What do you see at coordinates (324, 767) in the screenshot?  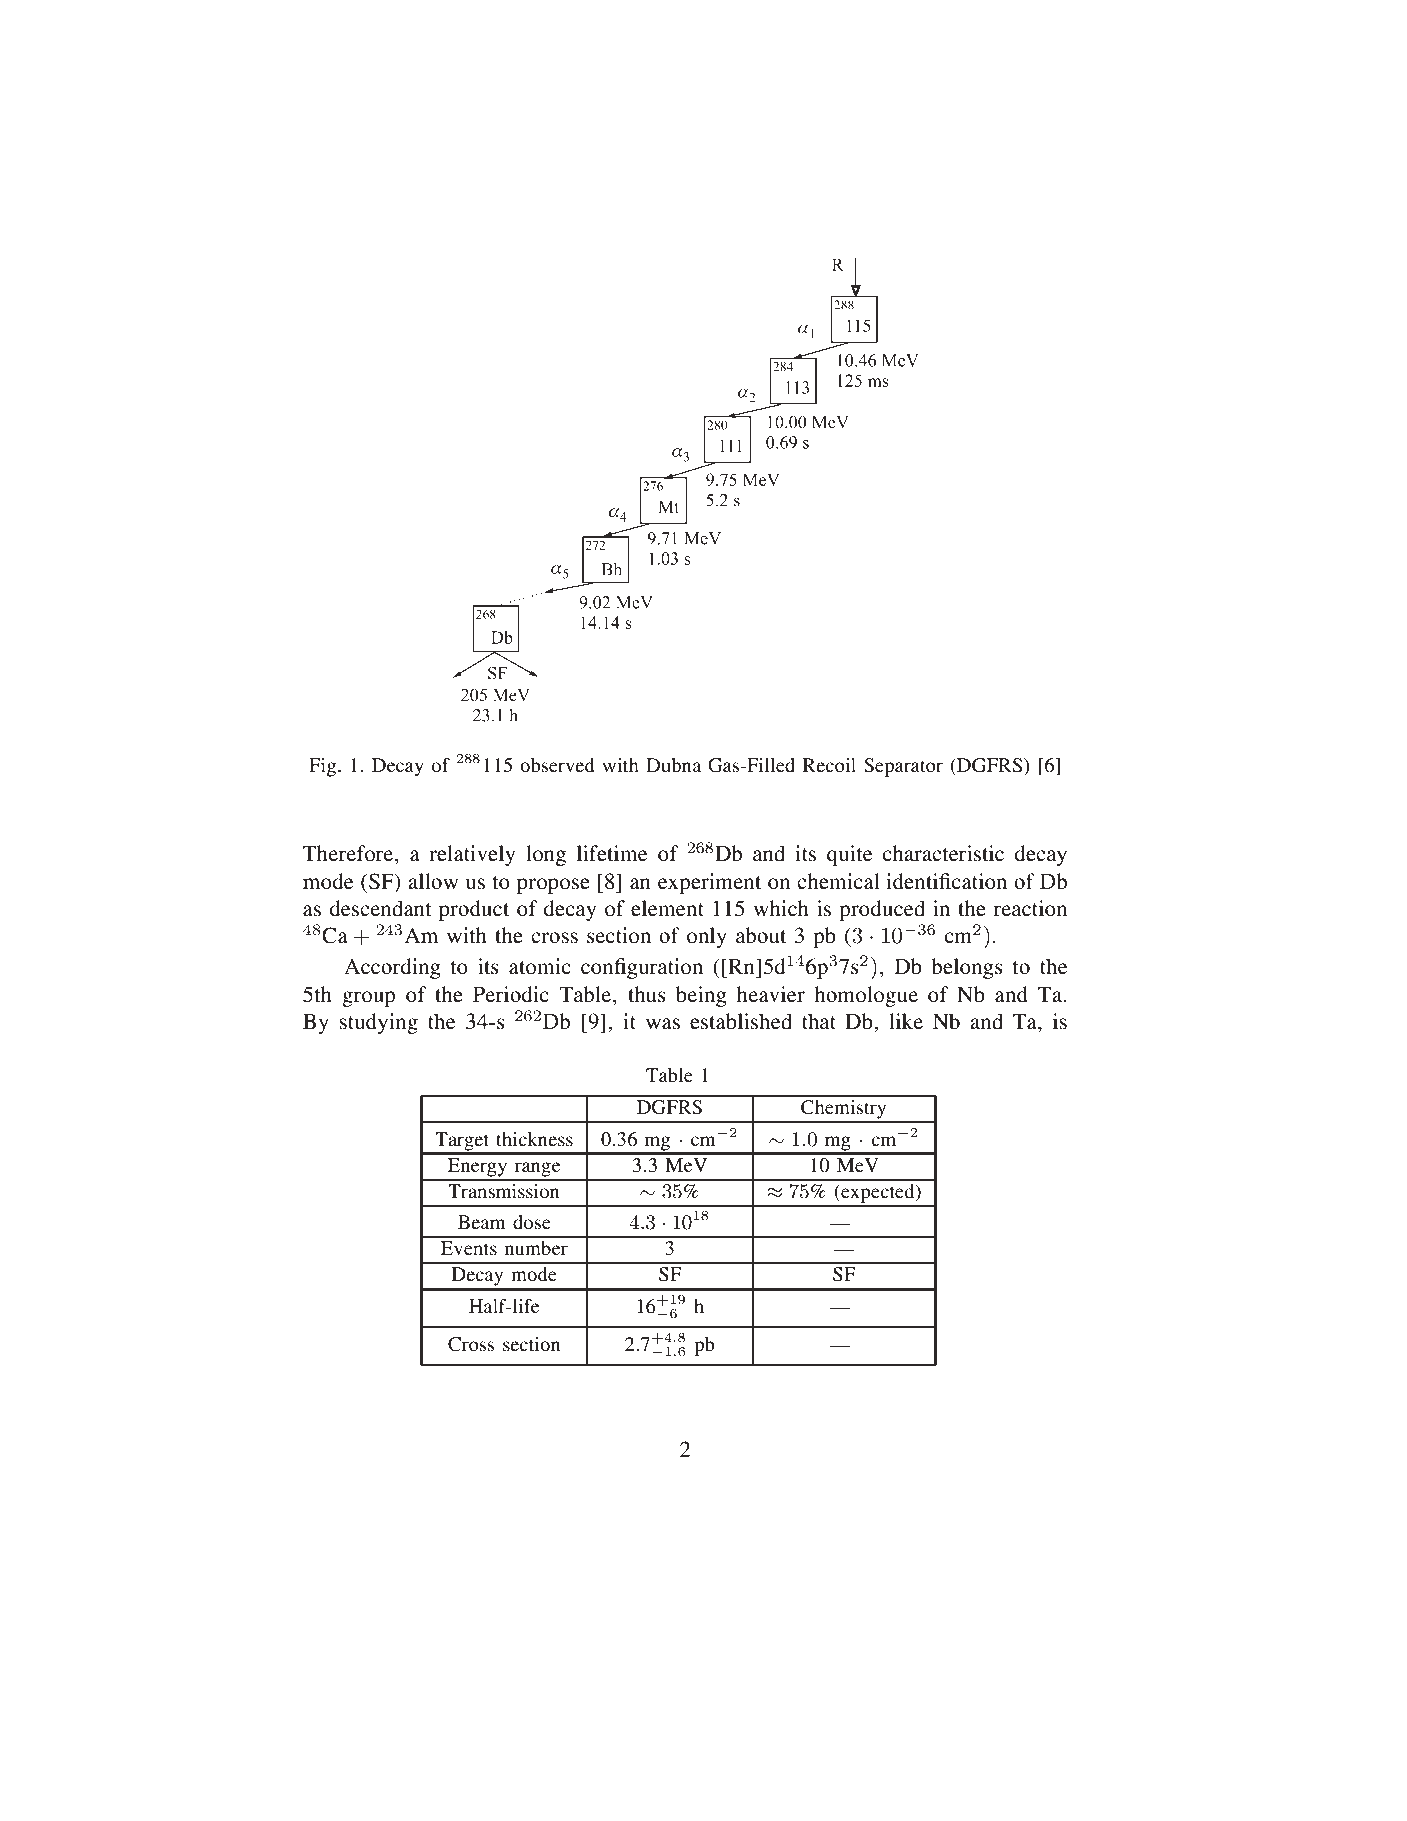 I see `Fig` at bounding box center [324, 767].
